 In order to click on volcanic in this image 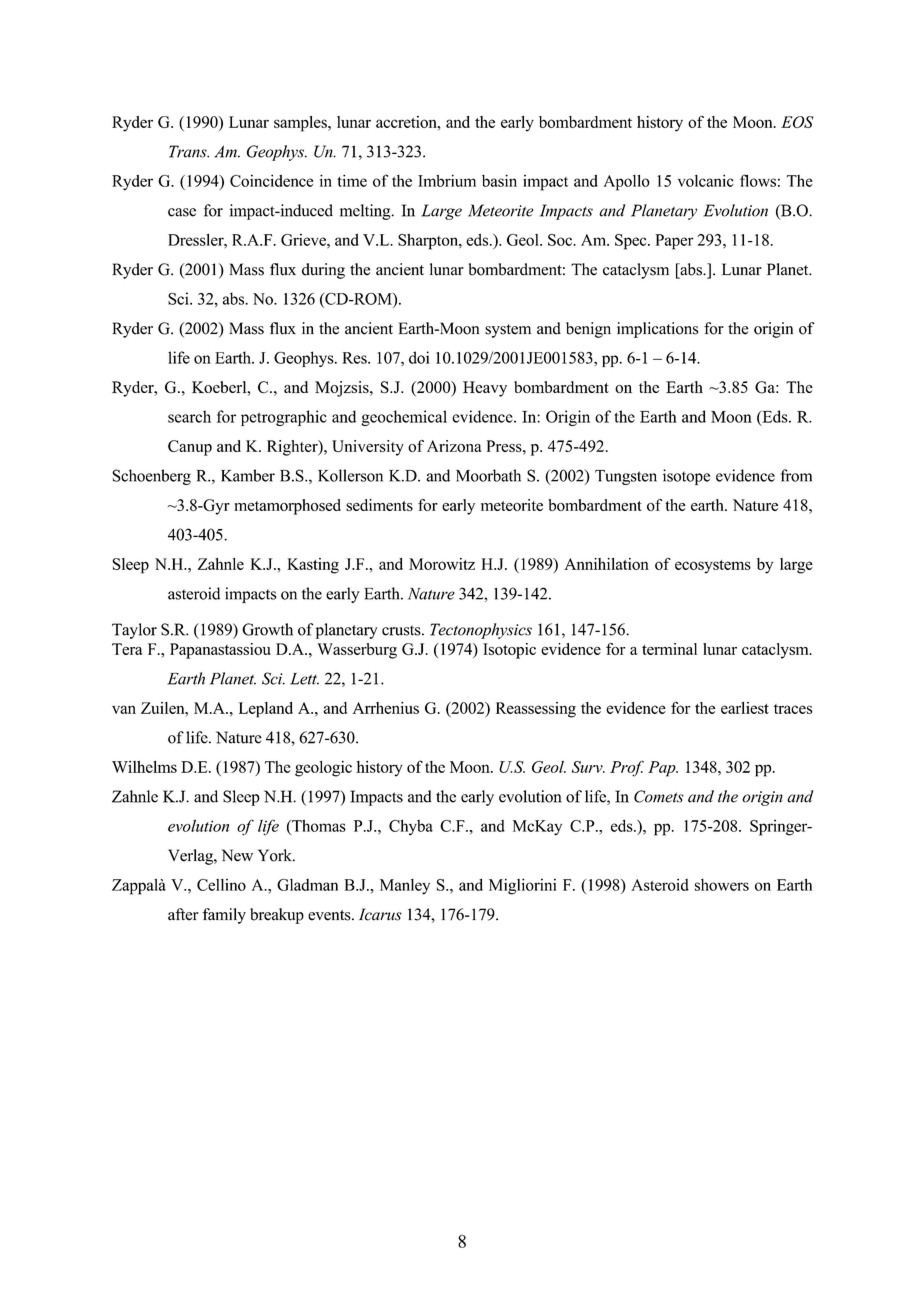, I will do `click(706, 180)`.
